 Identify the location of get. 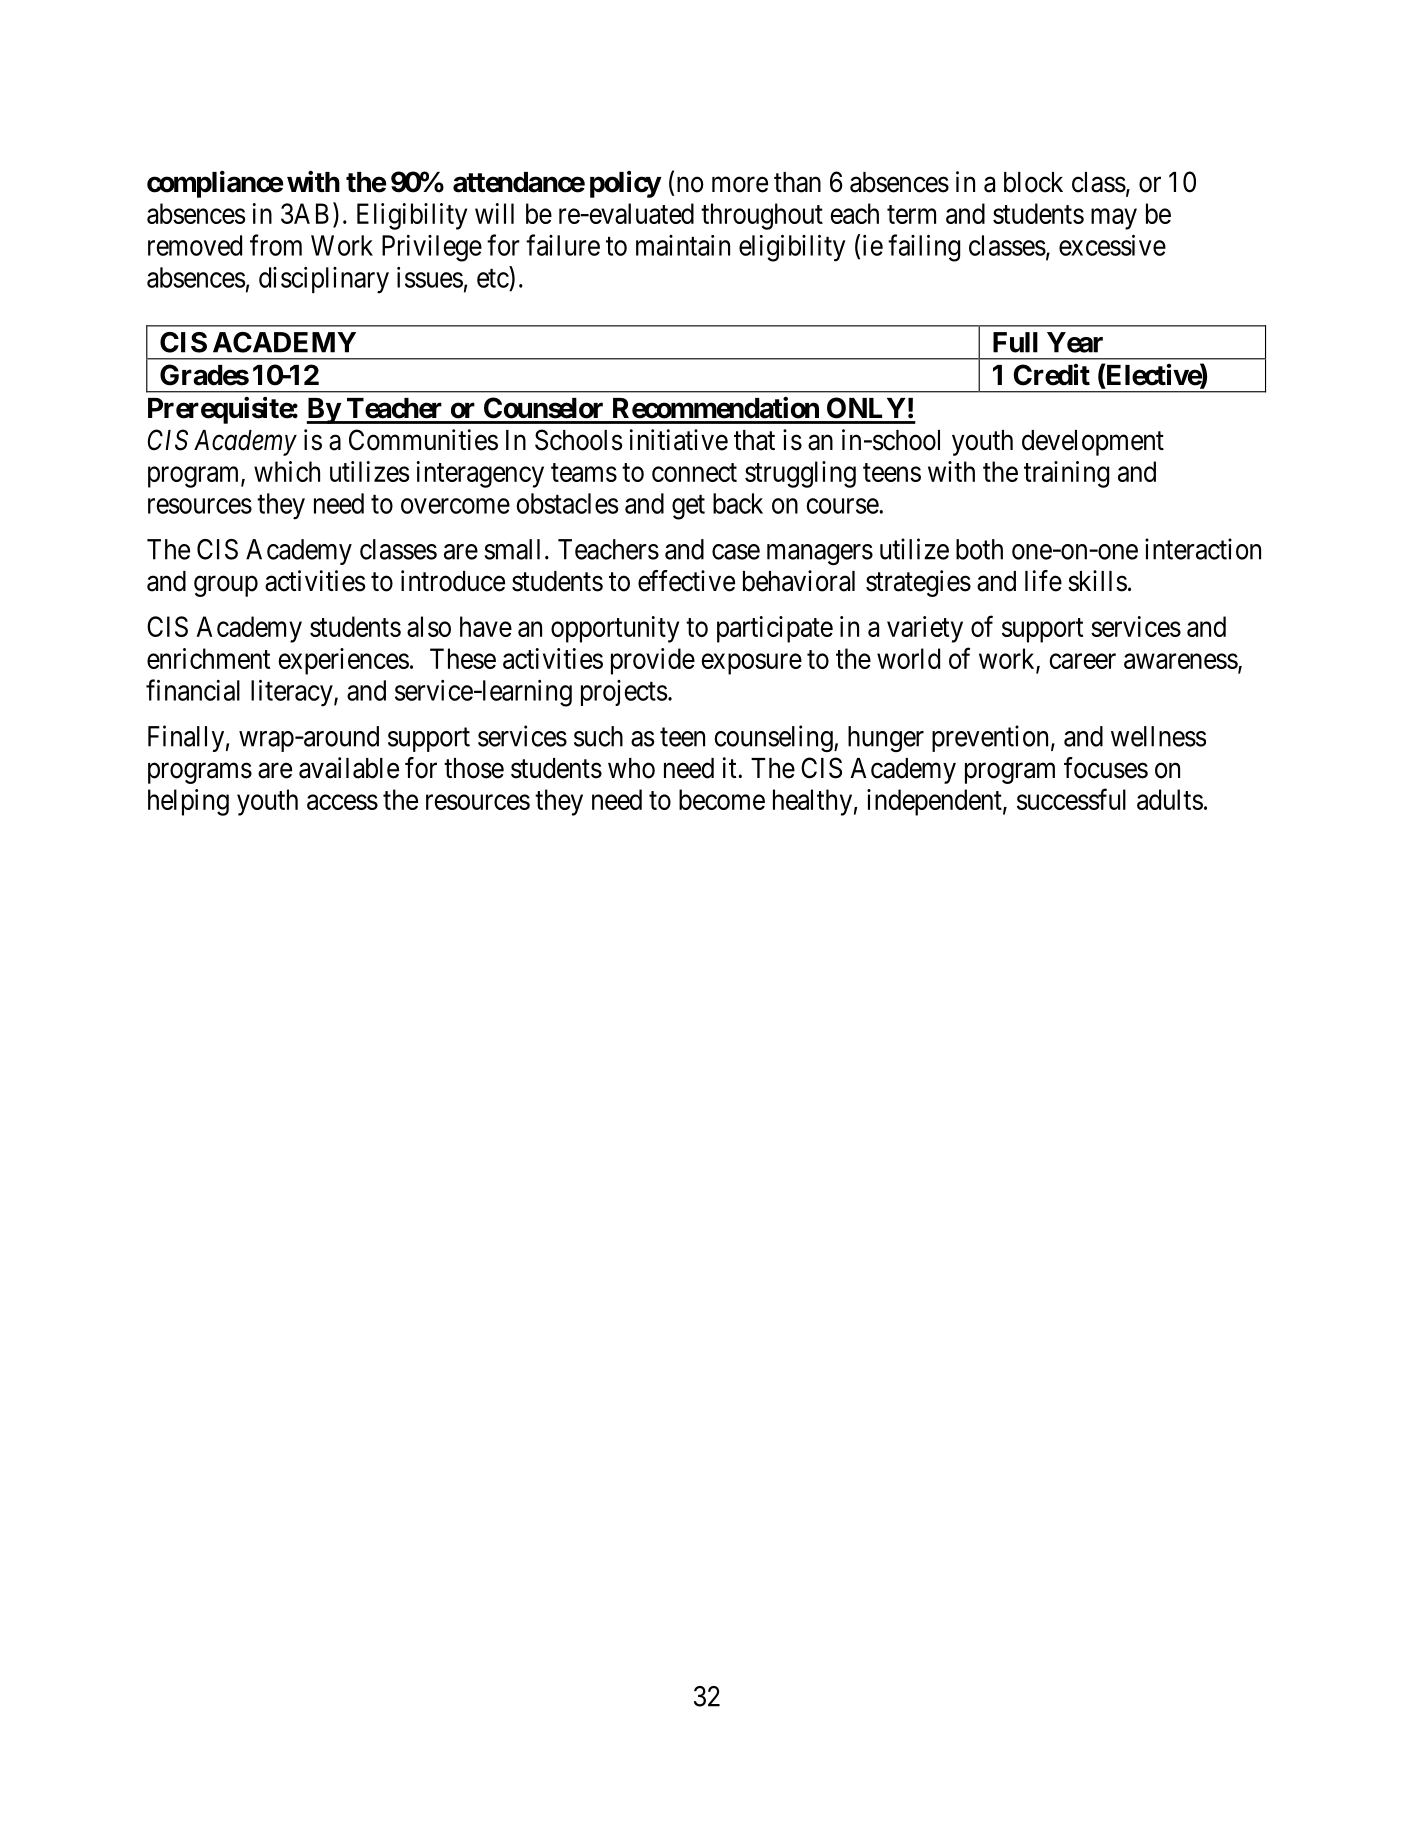
(688, 507).
